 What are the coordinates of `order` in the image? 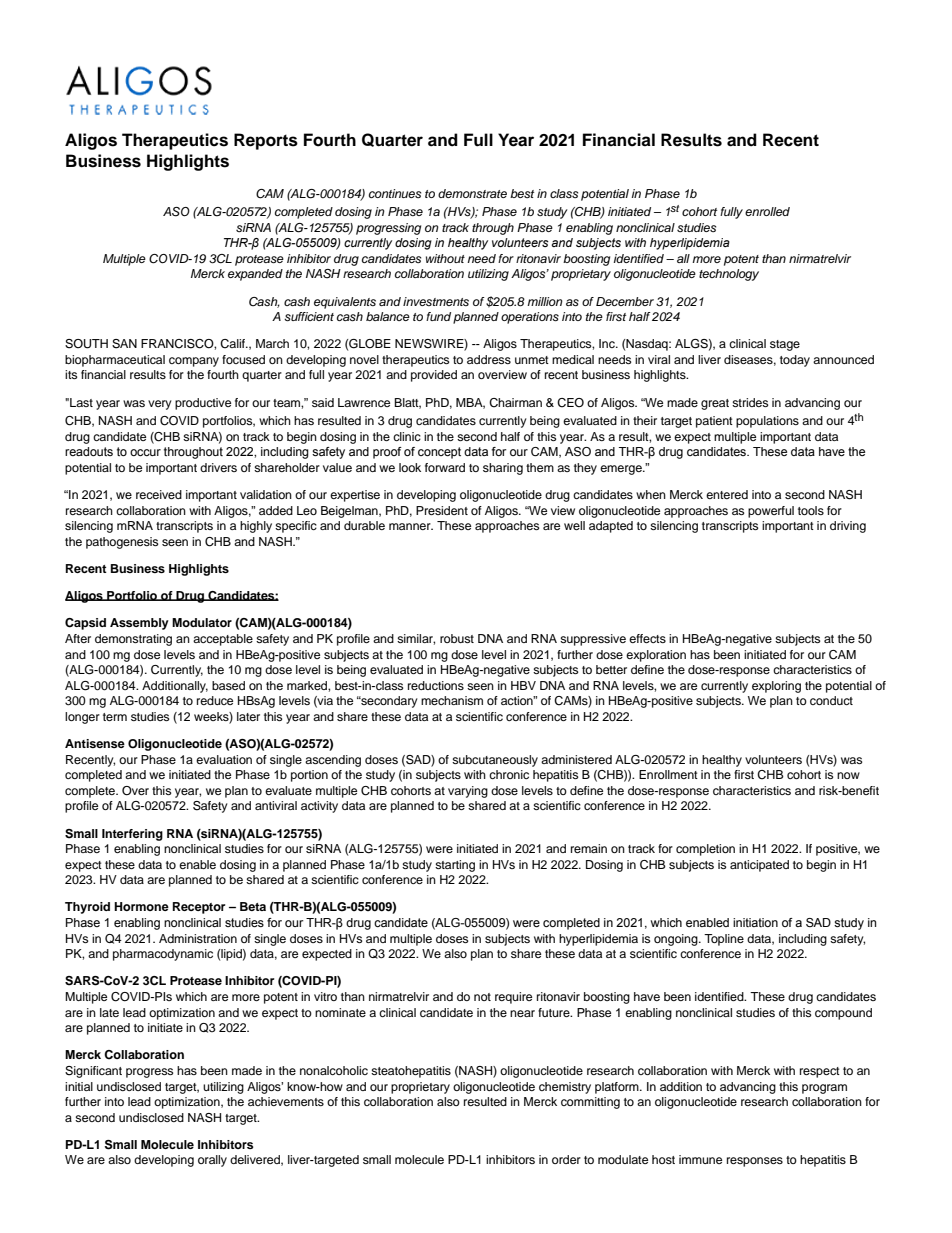 It's located at (566, 1159).
